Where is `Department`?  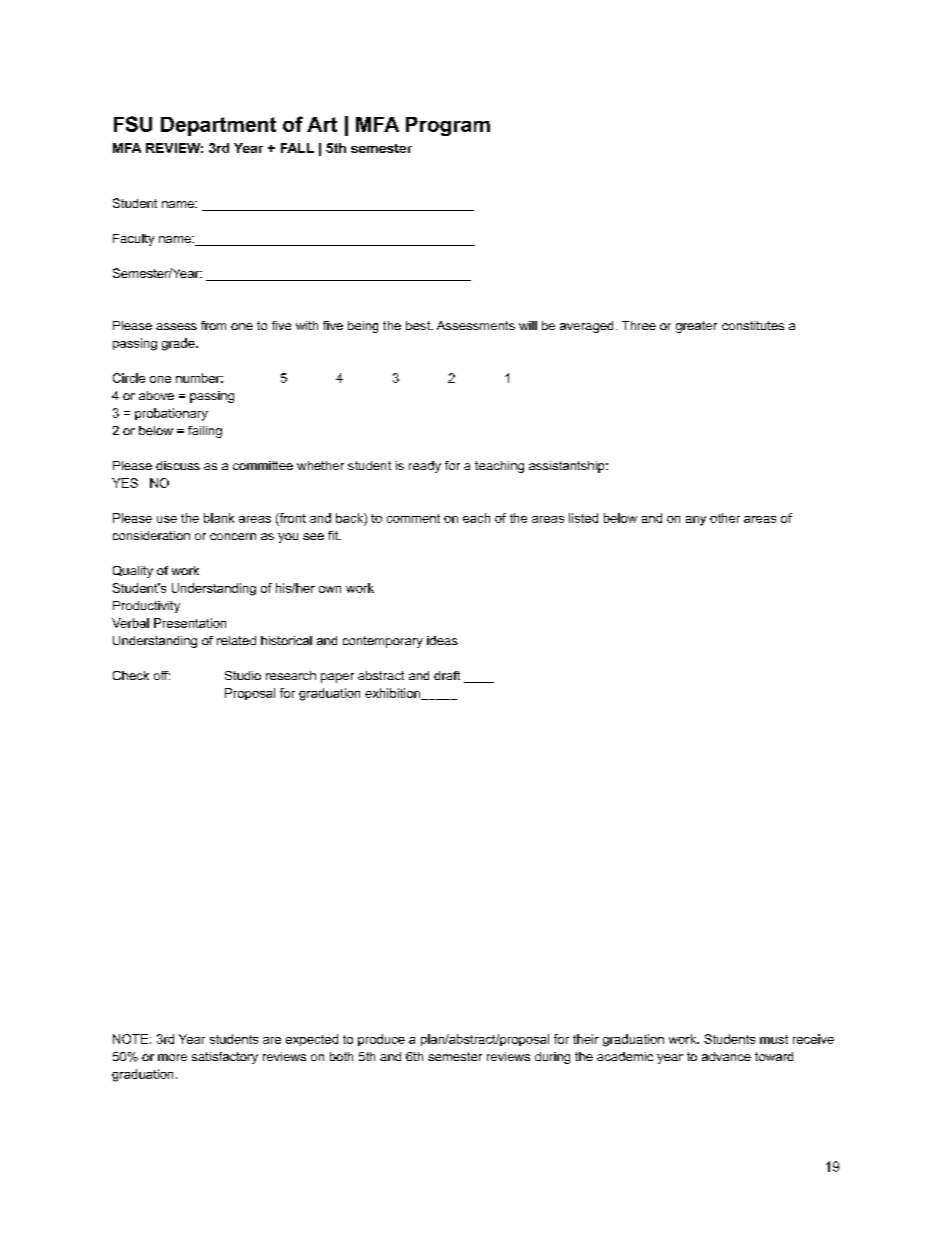 Department is located at coordinates (218, 126).
